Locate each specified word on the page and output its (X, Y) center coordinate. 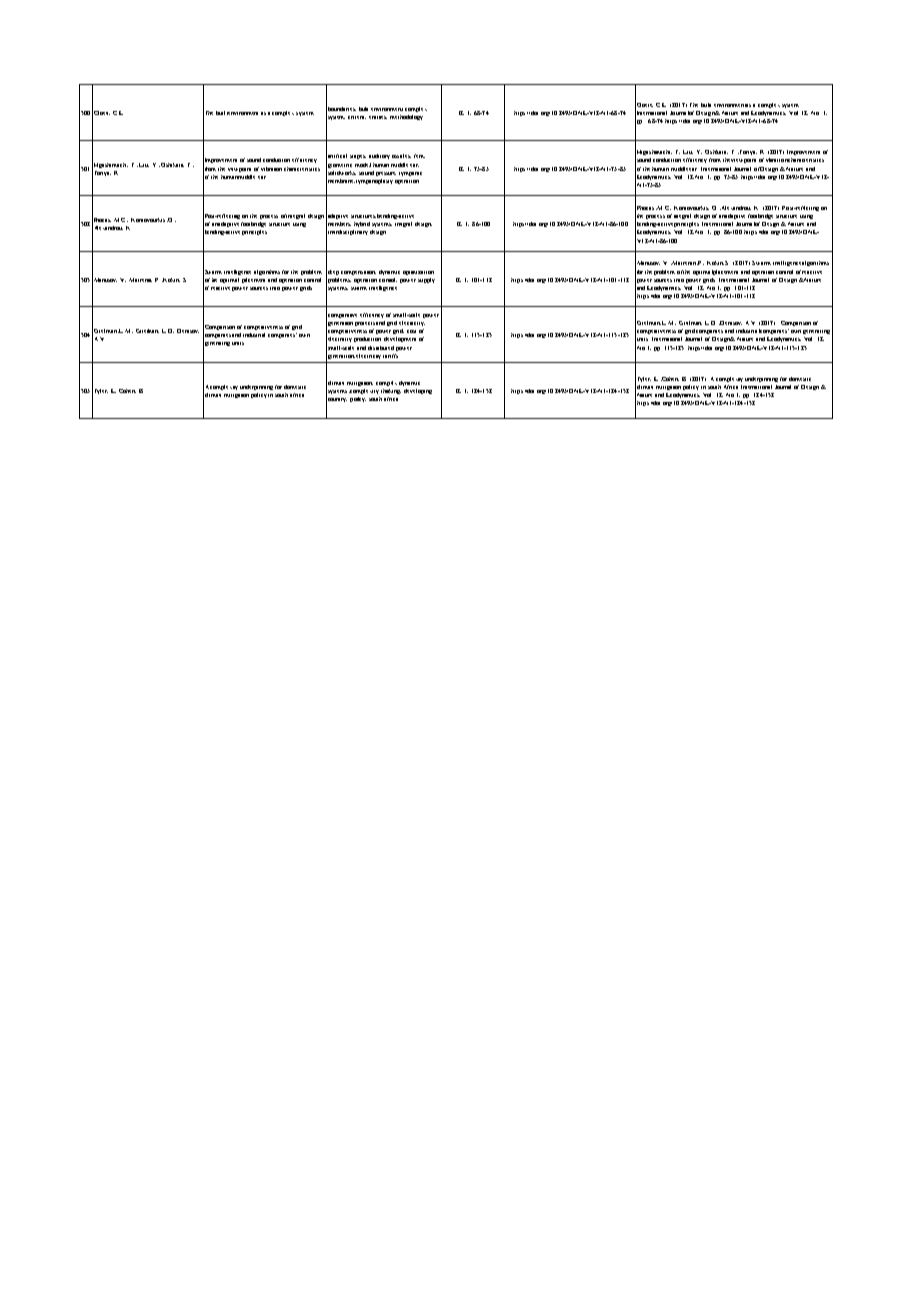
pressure (386, 174)
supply (426, 280)
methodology (406, 117)
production (367, 339)
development (400, 339)
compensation (358, 273)
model (363, 165)
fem (419, 156)
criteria (357, 117)
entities (378, 117)
